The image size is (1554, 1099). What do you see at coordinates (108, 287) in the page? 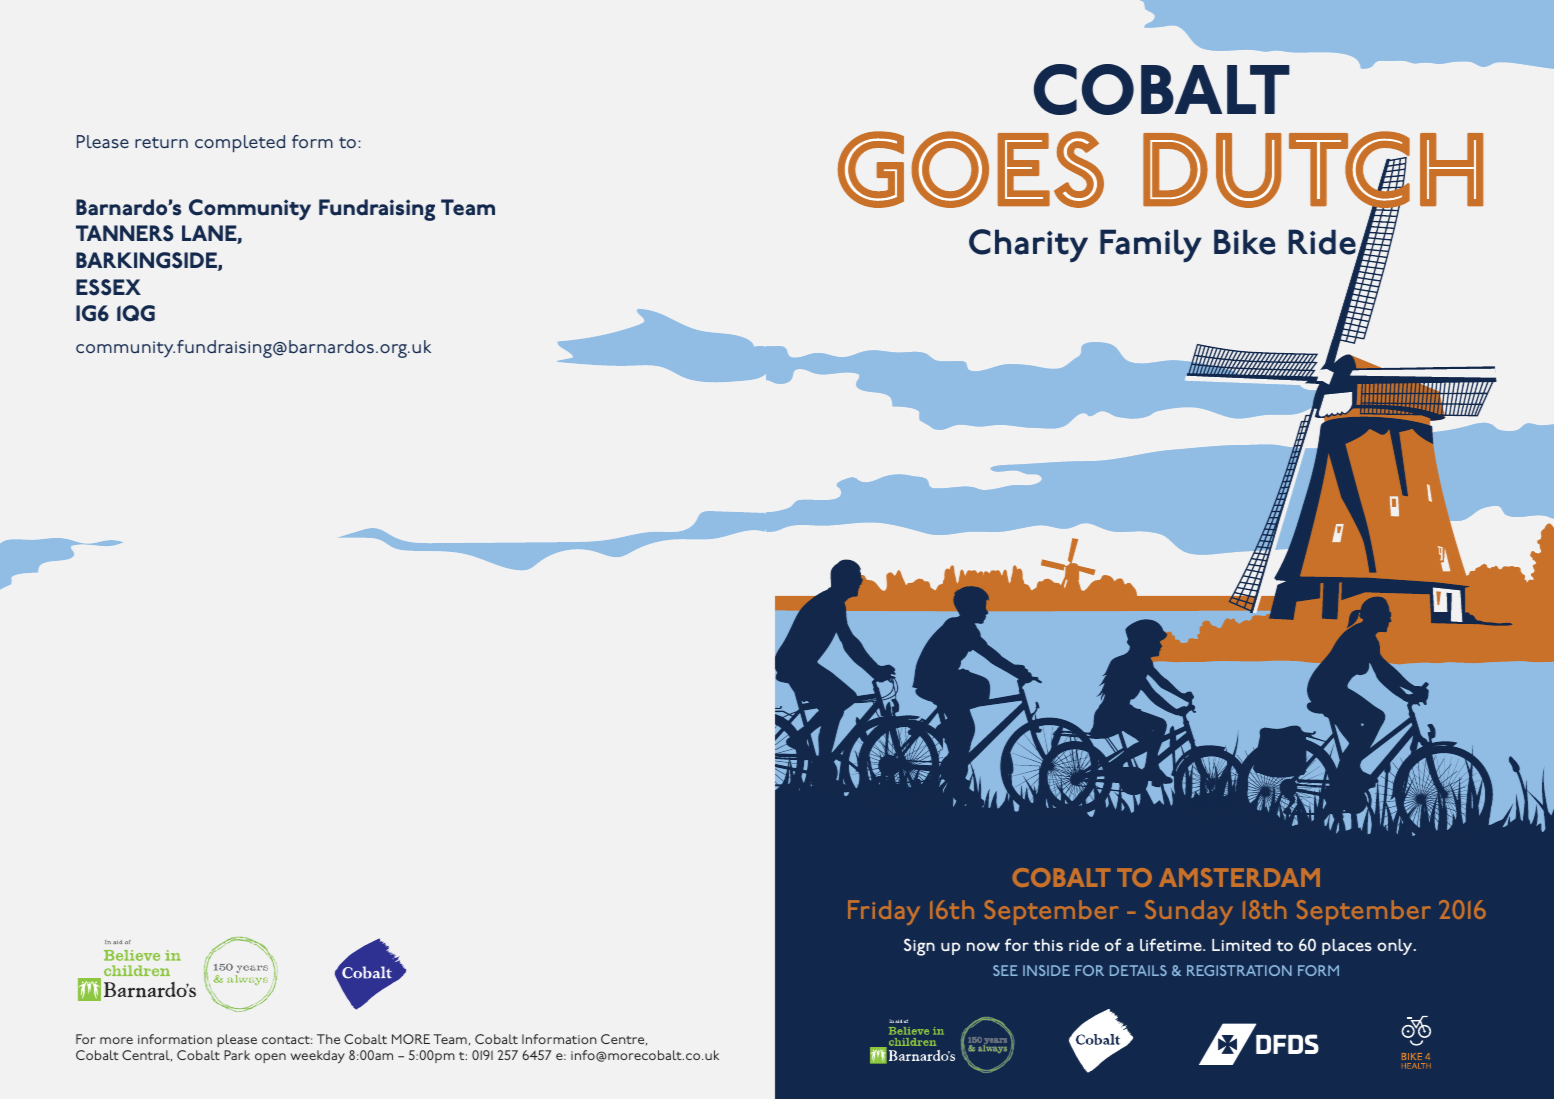
I see `ESSEX` at bounding box center [108, 287].
